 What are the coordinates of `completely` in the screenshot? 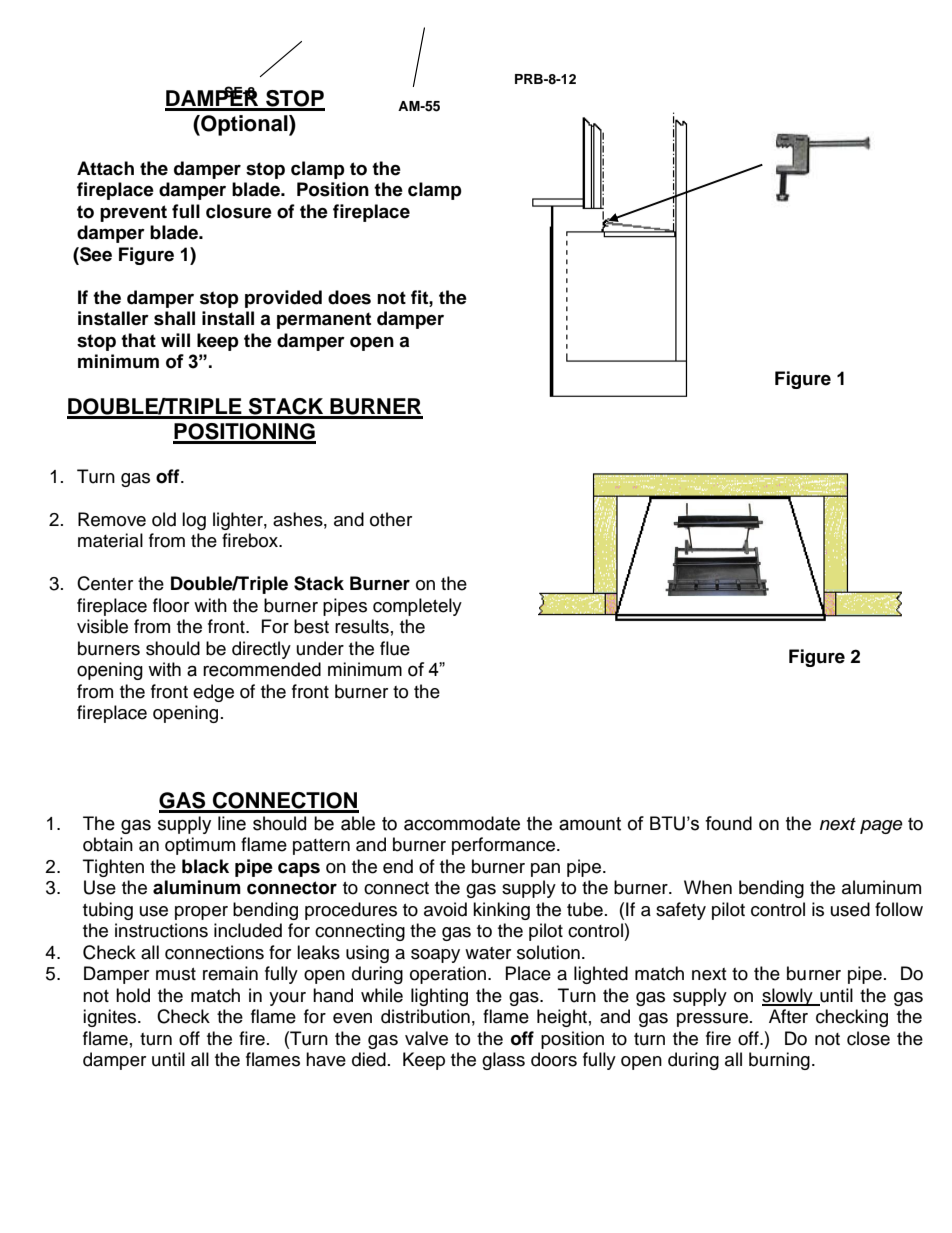 It's located at (417, 607).
